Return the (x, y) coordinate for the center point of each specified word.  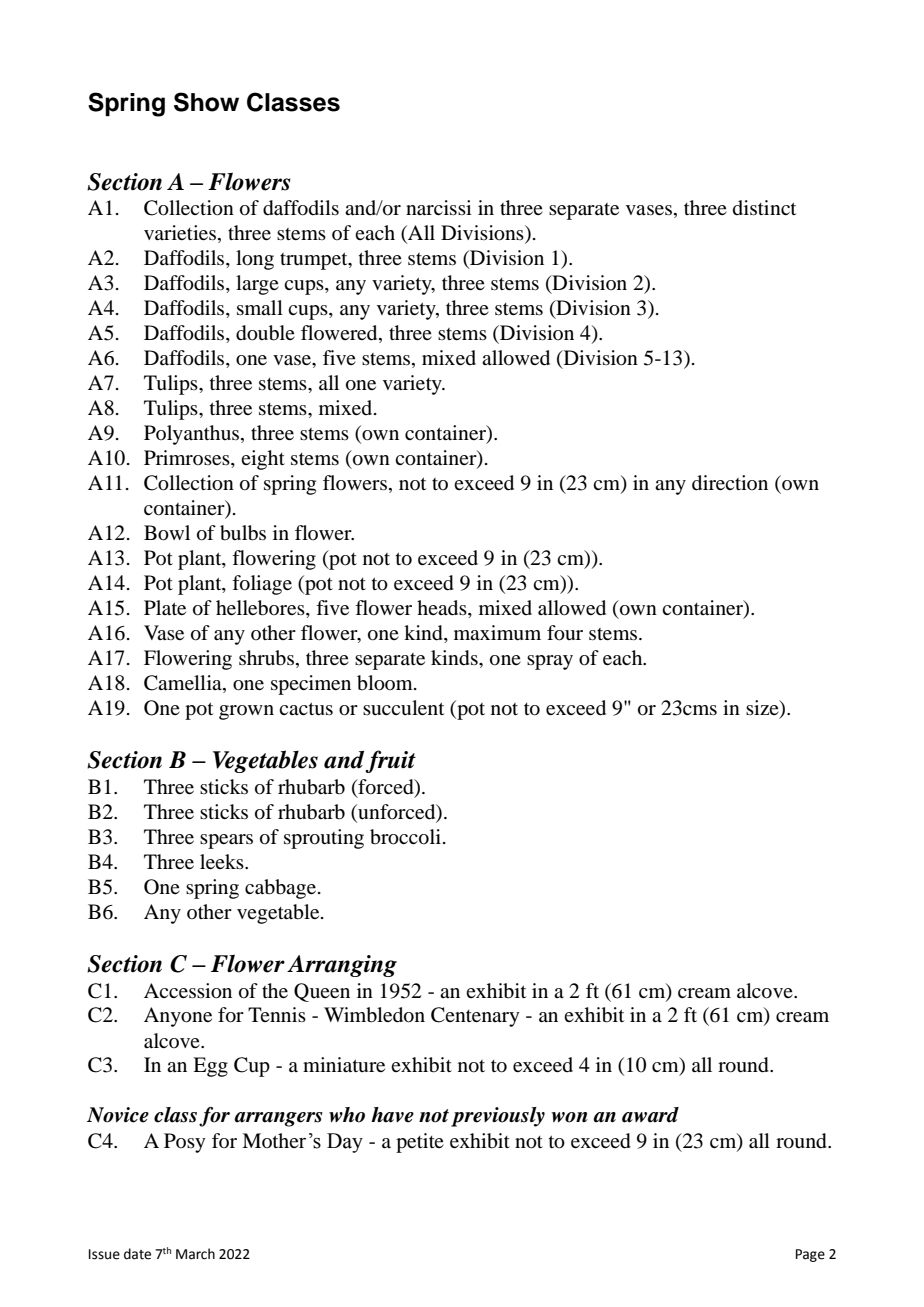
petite (420, 1143)
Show (206, 102)
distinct (764, 207)
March (195, 1254)
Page (810, 1255)
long (255, 260)
